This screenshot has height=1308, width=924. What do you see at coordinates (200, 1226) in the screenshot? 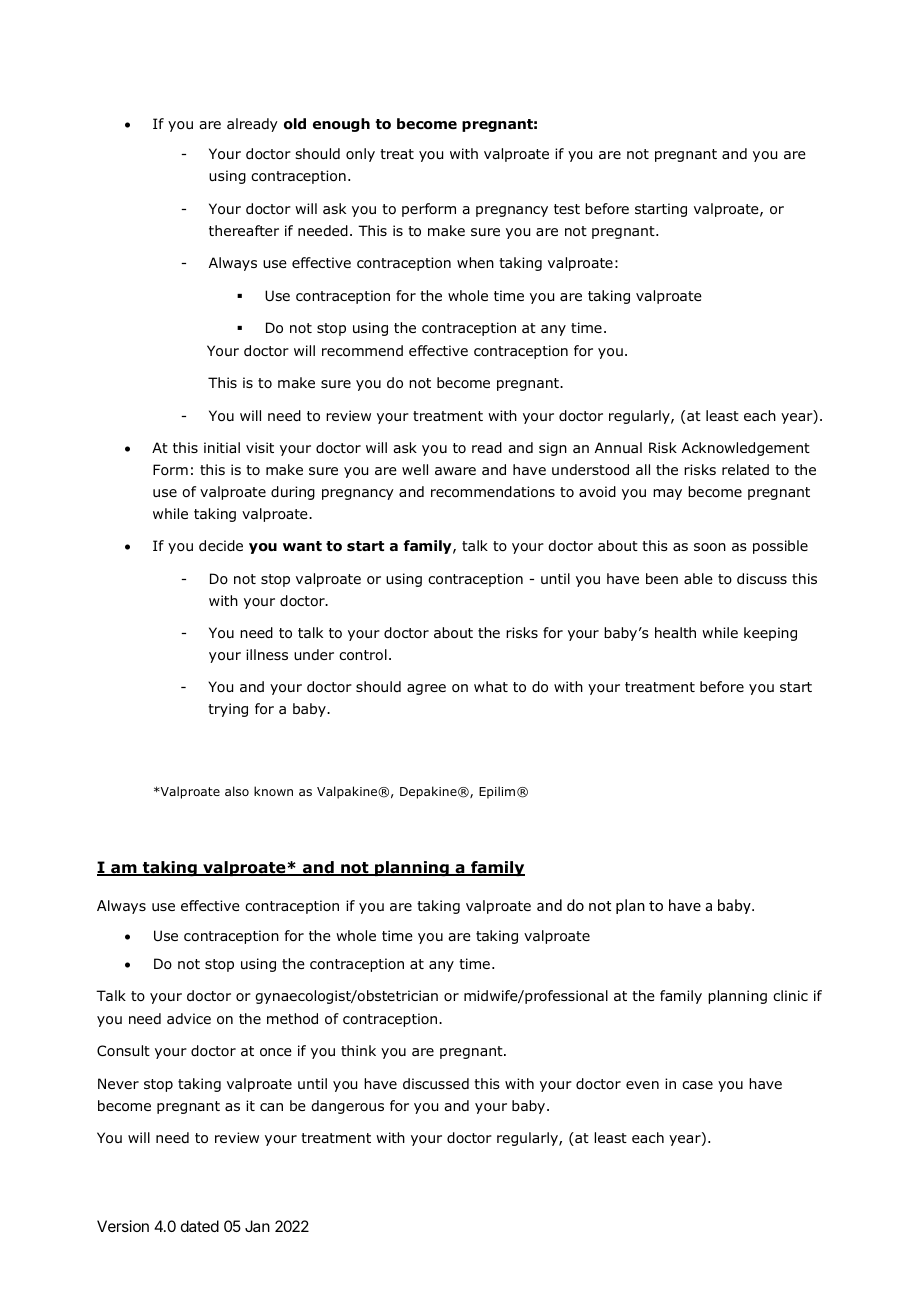
I see `dated` at bounding box center [200, 1226].
